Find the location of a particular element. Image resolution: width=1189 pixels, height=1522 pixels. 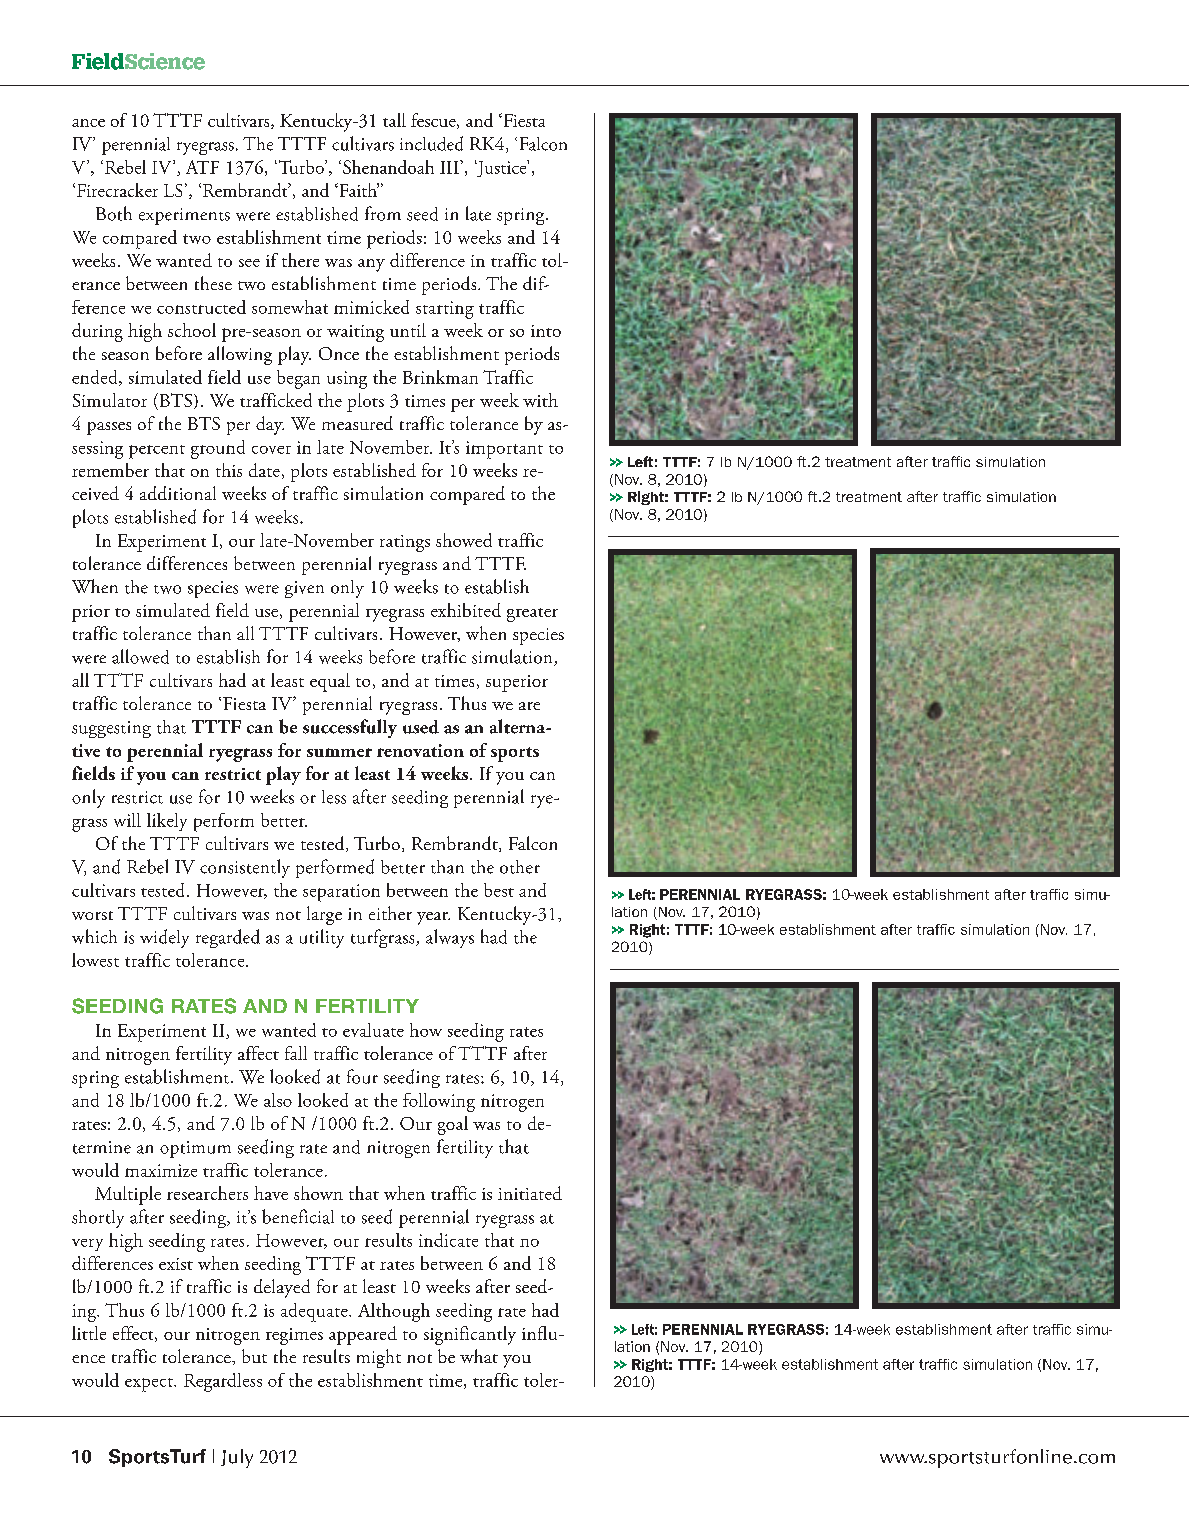

Firecracker is located at coordinates (116, 190).
